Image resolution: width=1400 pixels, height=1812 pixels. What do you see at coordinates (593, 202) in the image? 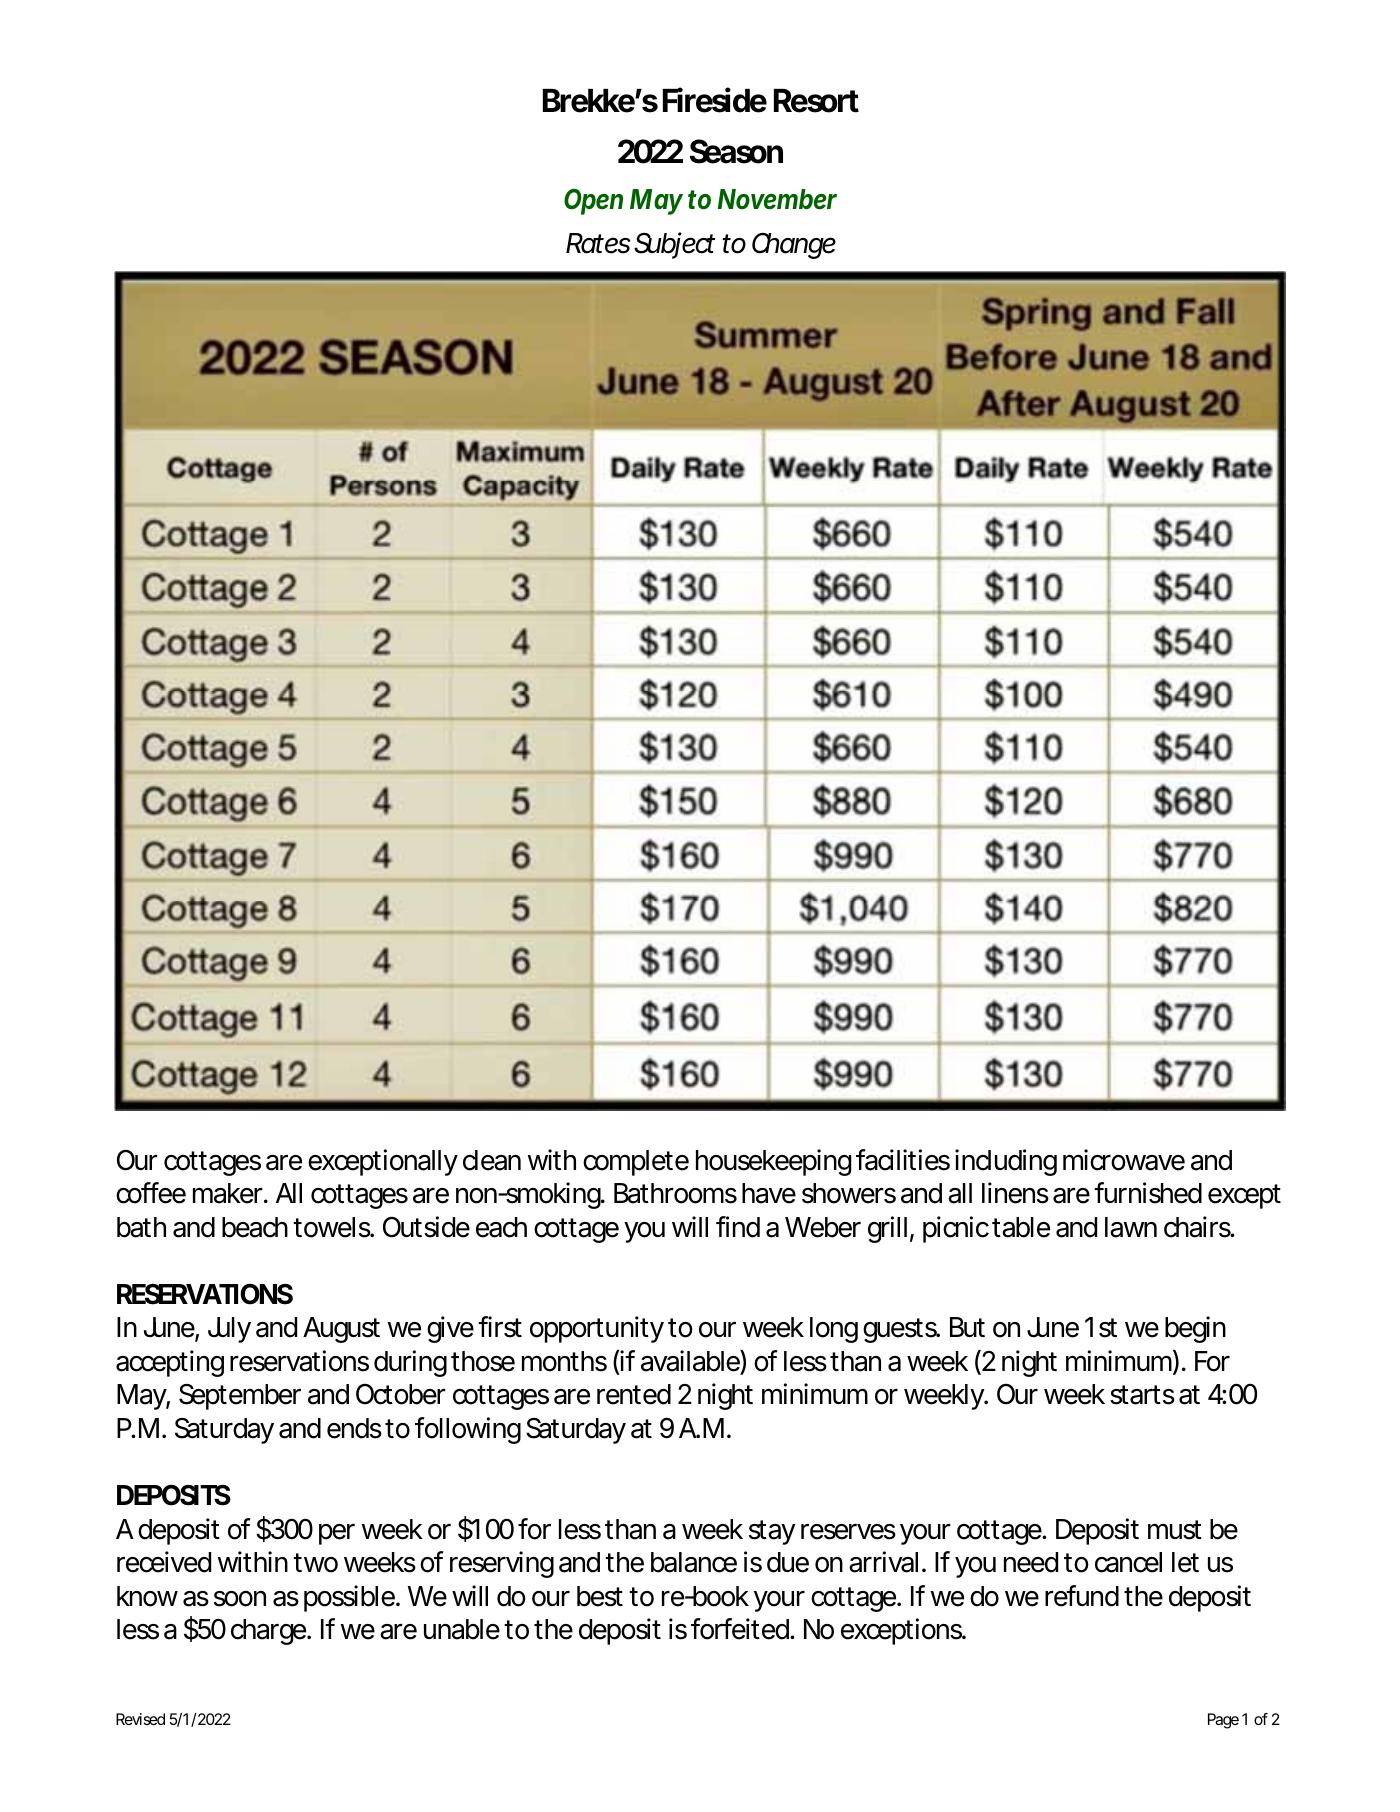
I see `Open` at bounding box center [593, 202].
